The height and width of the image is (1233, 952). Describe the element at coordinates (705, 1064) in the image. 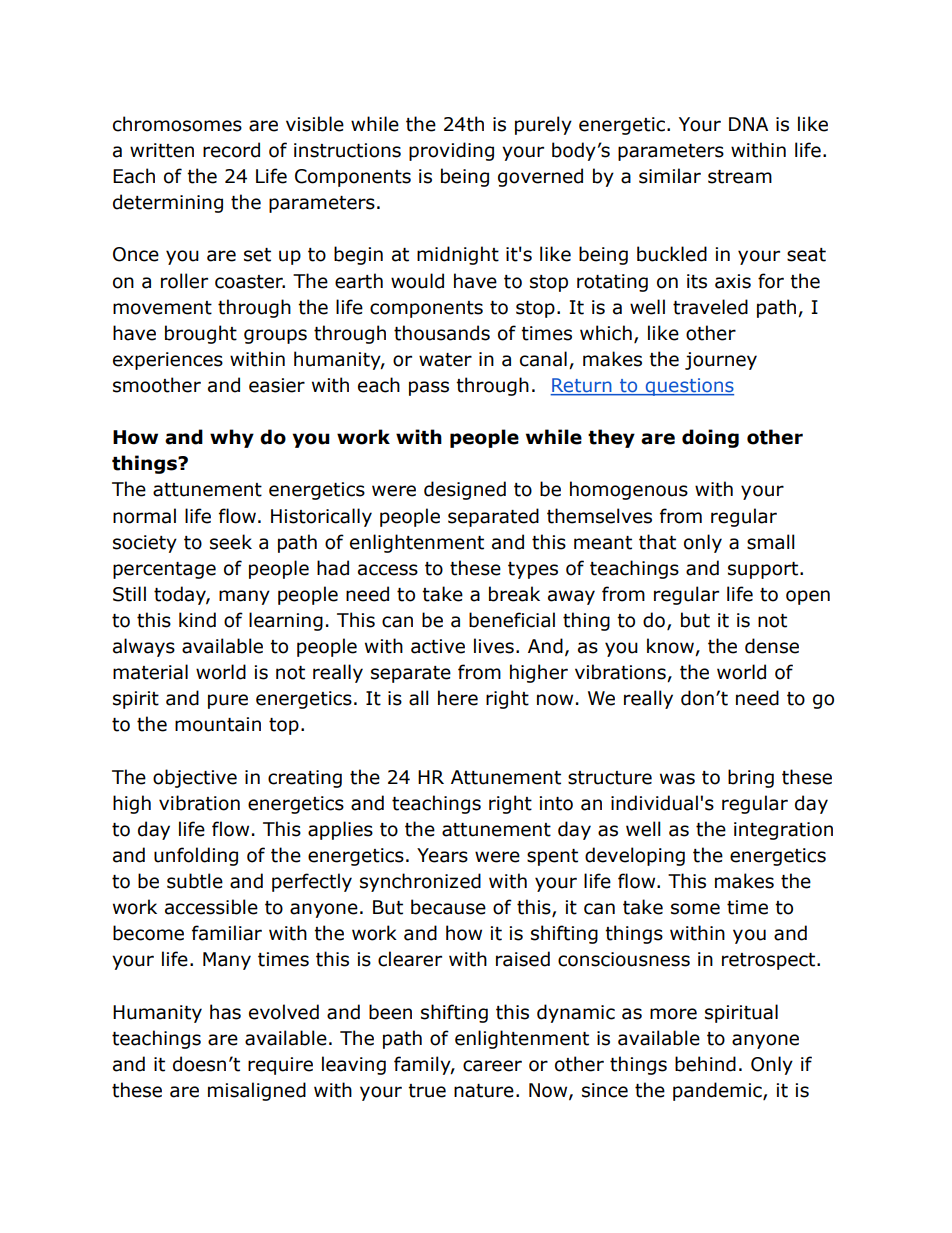

I see `behind` at that location.
